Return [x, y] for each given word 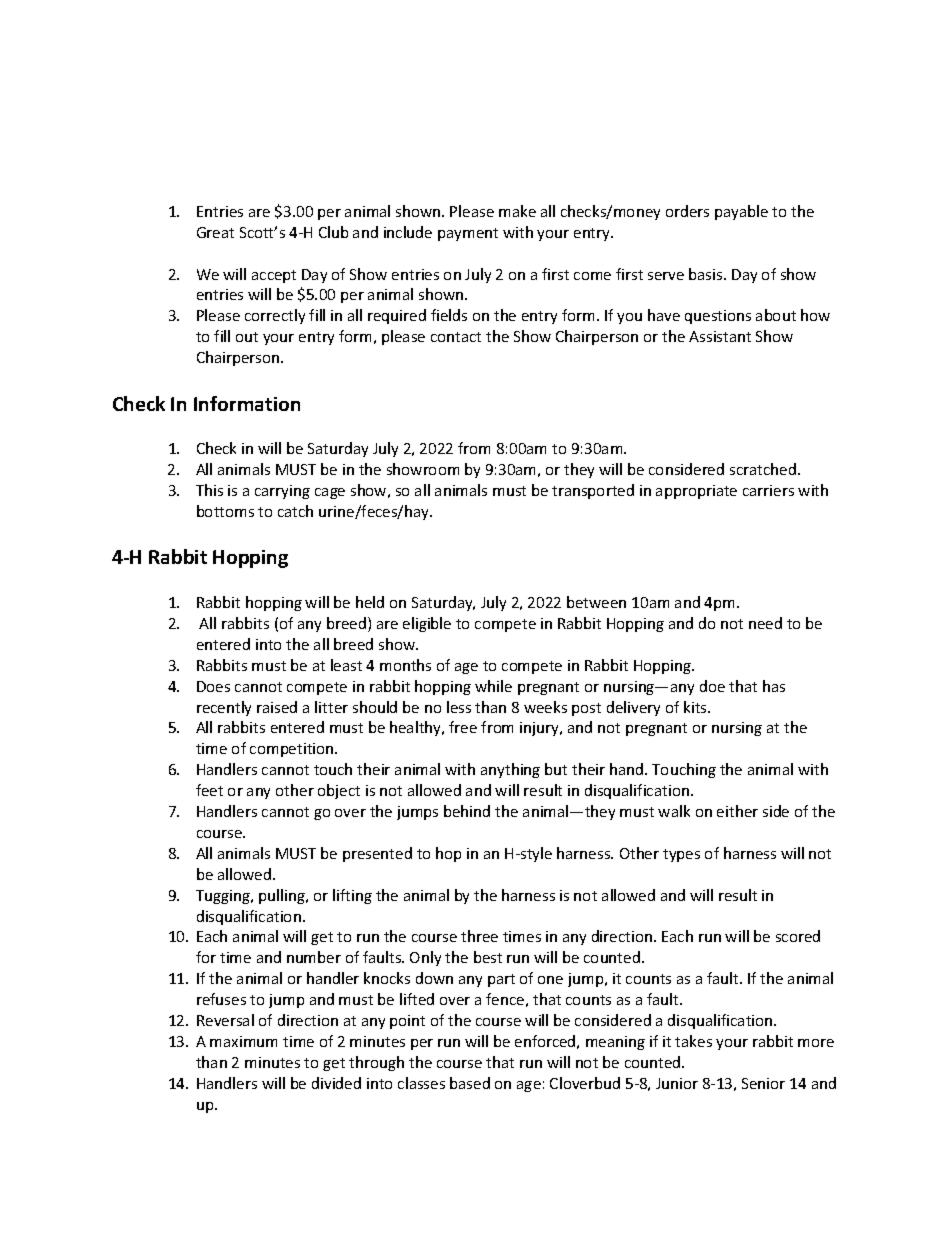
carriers [768, 490]
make [517, 211]
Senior [763, 1083]
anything [510, 770]
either [737, 811]
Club [333, 232]
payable [741, 212]
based [470, 1083]
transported [593, 491]
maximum [243, 1041]
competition [293, 750]
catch [295, 511]
